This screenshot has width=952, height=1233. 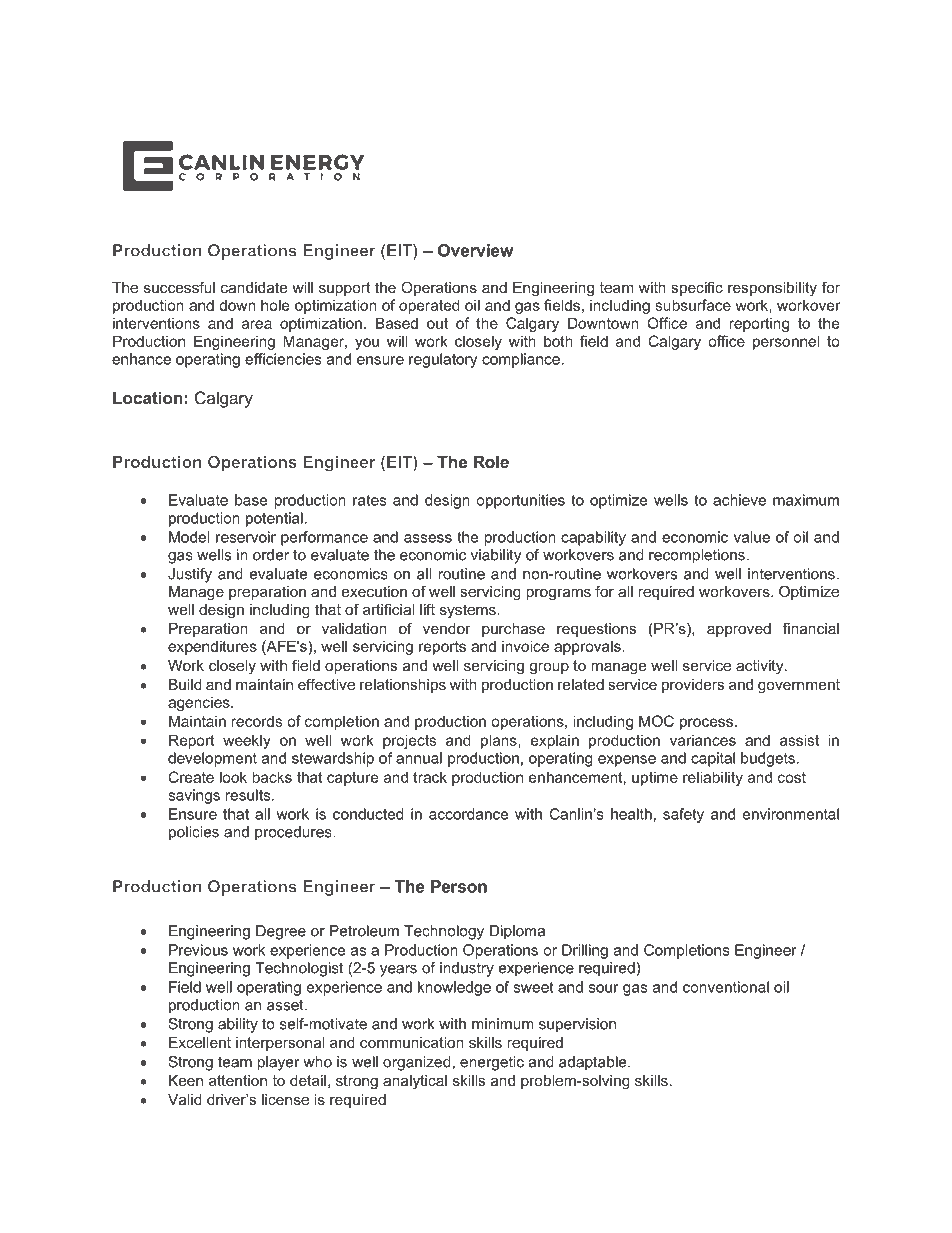 I want to click on invoice, so click(x=525, y=646).
